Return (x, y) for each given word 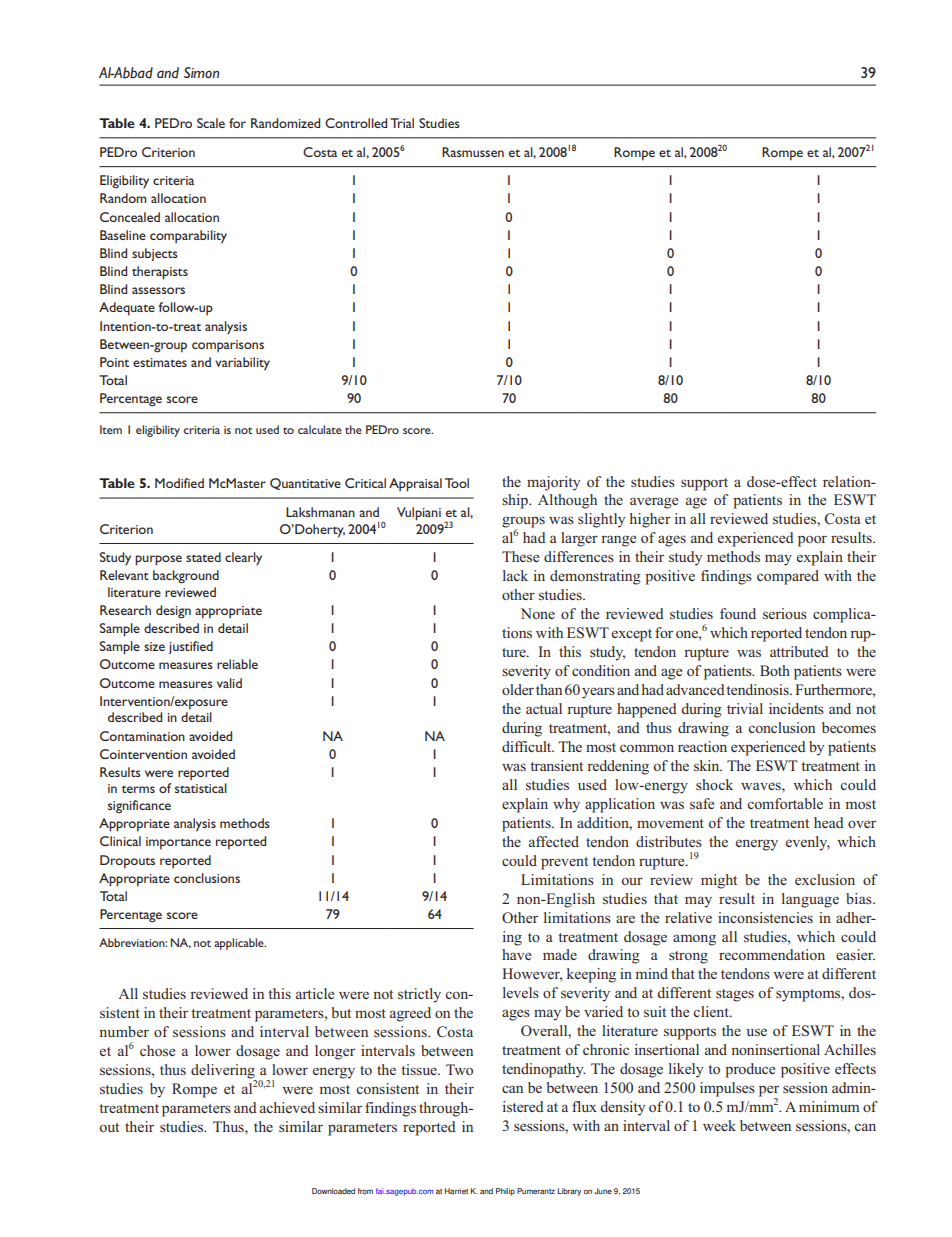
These (520, 556)
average (654, 503)
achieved (287, 1107)
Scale (211, 123)
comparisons (228, 346)
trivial (745, 708)
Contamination (142, 736)
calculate (320, 429)
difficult (528, 746)
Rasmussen (473, 152)
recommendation (772, 954)
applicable (240, 944)
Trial (402, 123)
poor (812, 541)
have (516, 954)
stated (203, 557)
